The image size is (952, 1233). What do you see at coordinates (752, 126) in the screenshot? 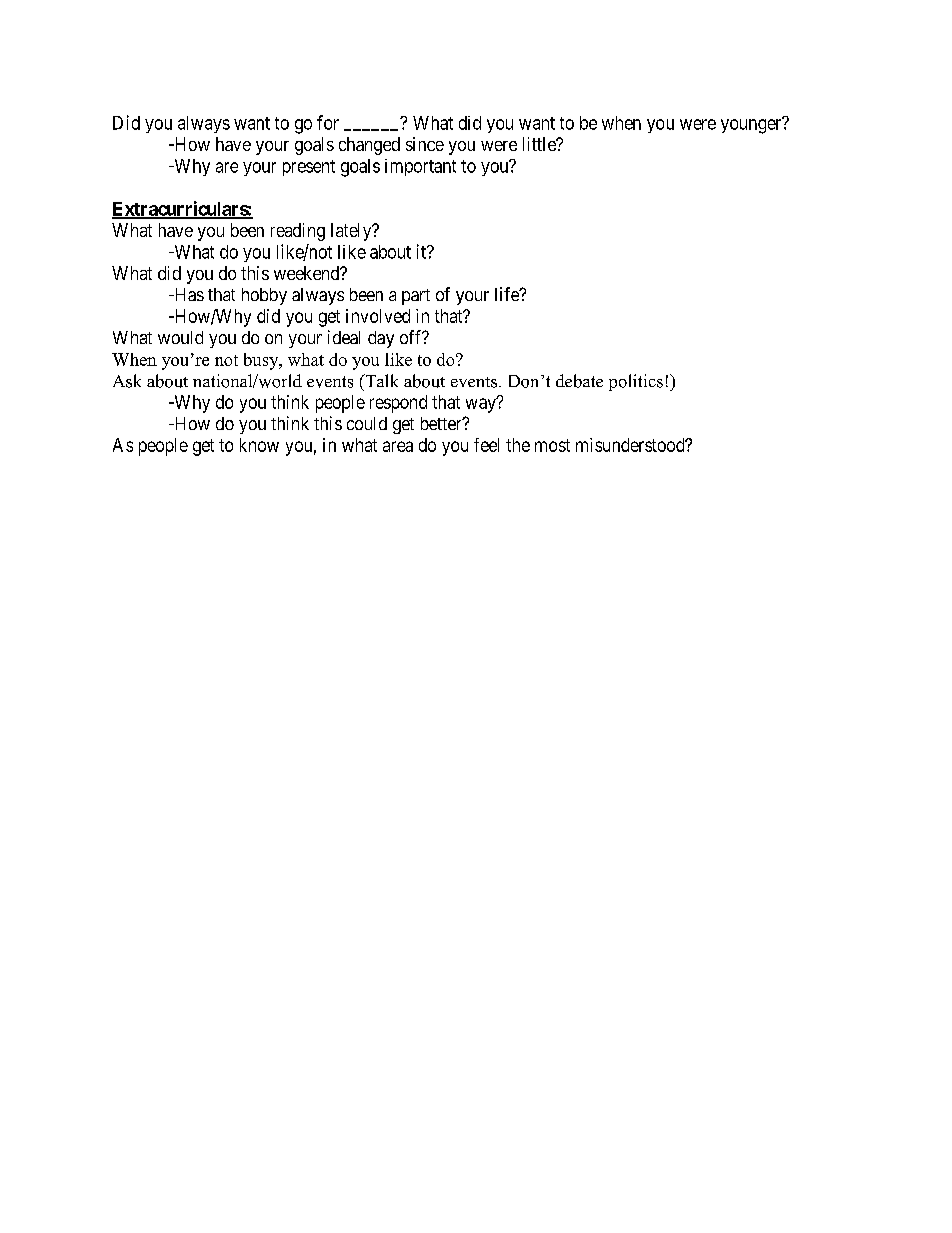
I see `younger` at bounding box center [752, 126].
